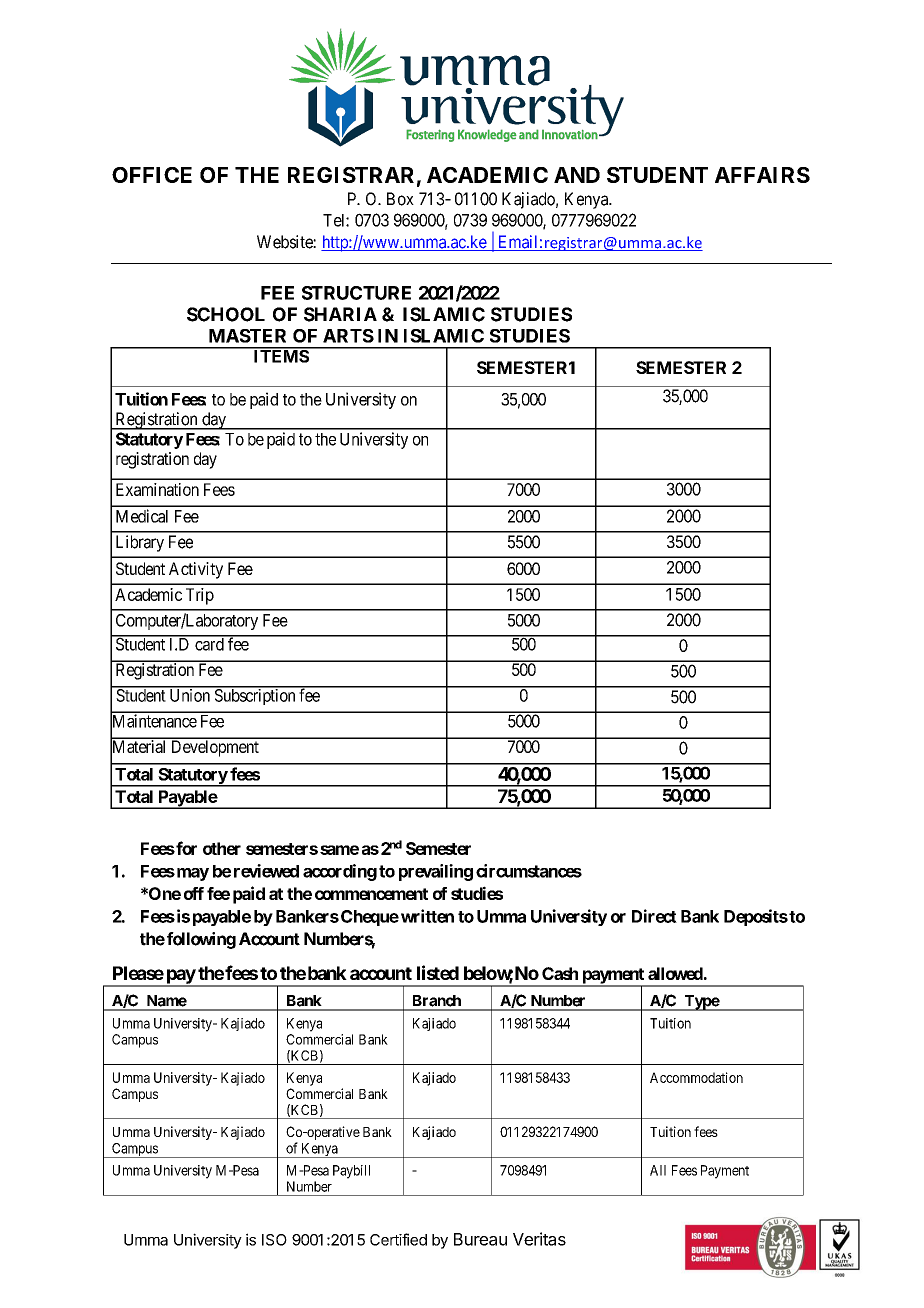  What do you see at coordinates (762, 175) in the screenshot?
I see `AFFAIRS` at bounding box center [762, 175].
